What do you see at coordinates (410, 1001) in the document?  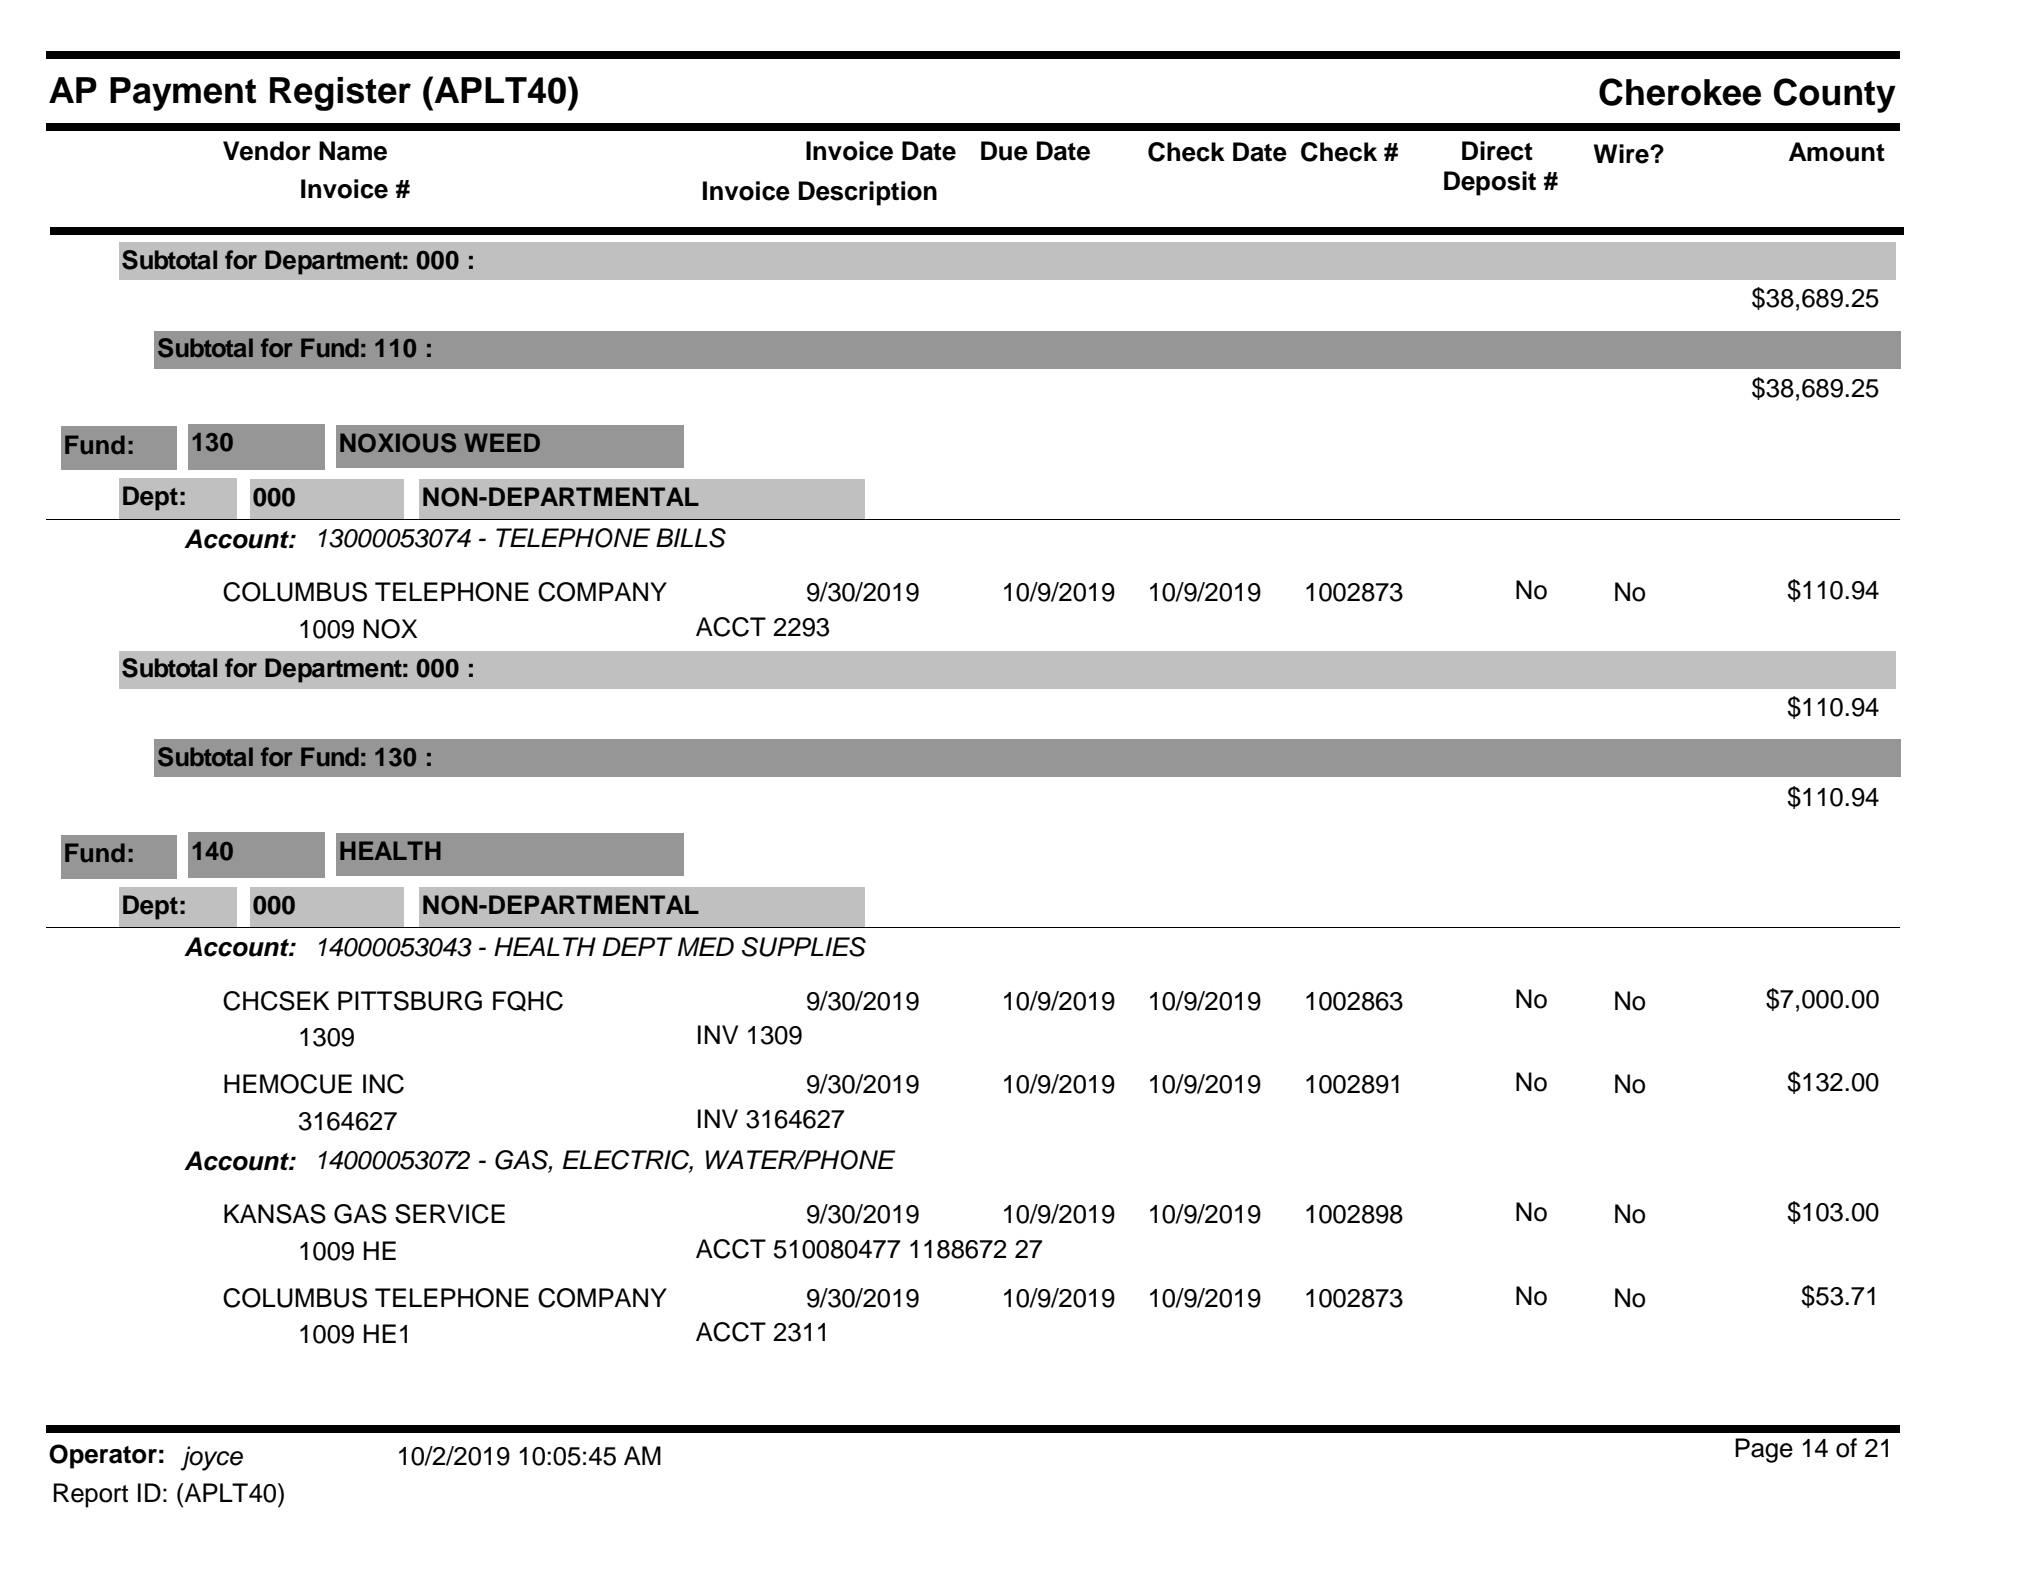 I see `PITTSBURG` at bounding box center [410, 1001].
